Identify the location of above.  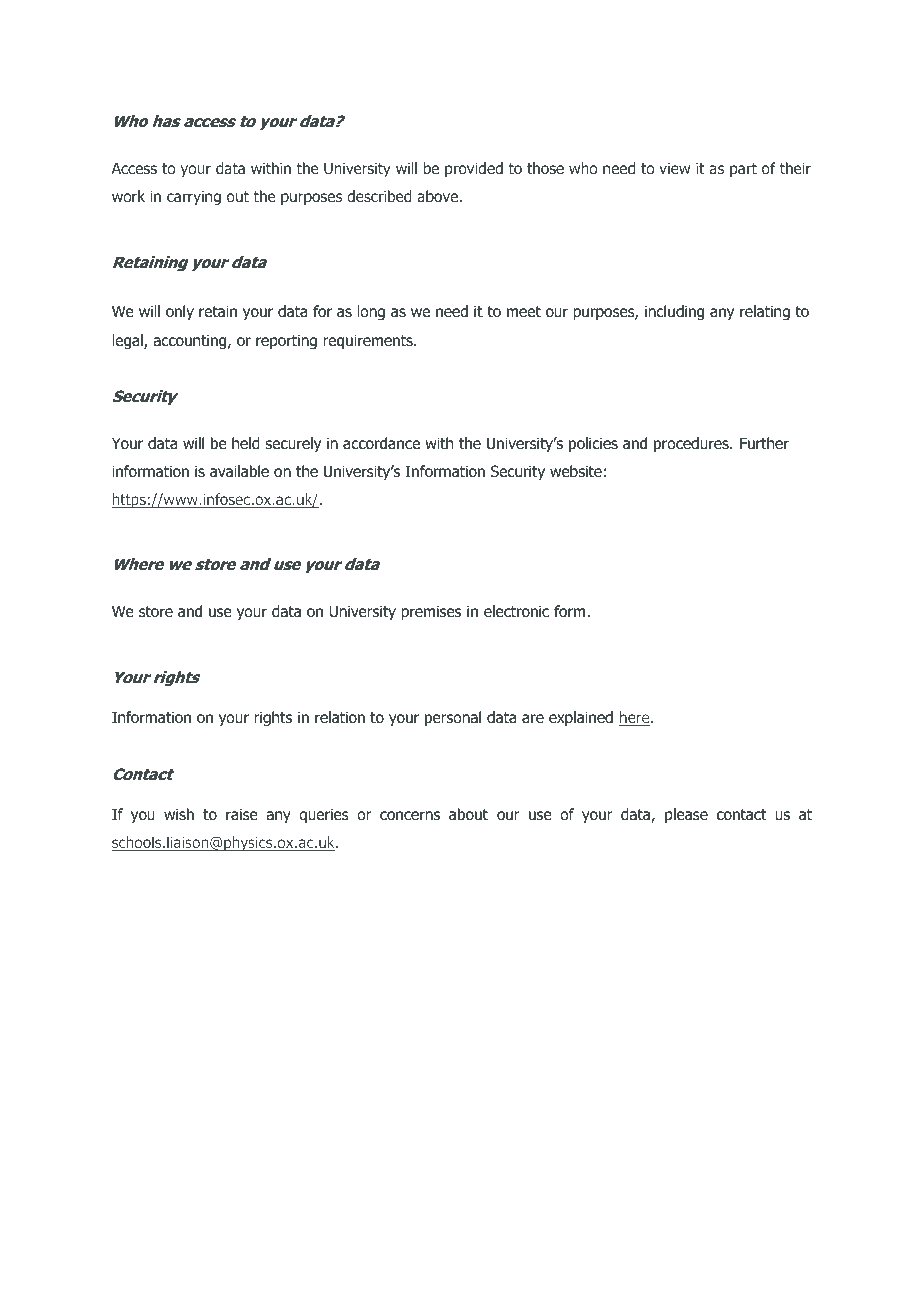
(438, 196).
